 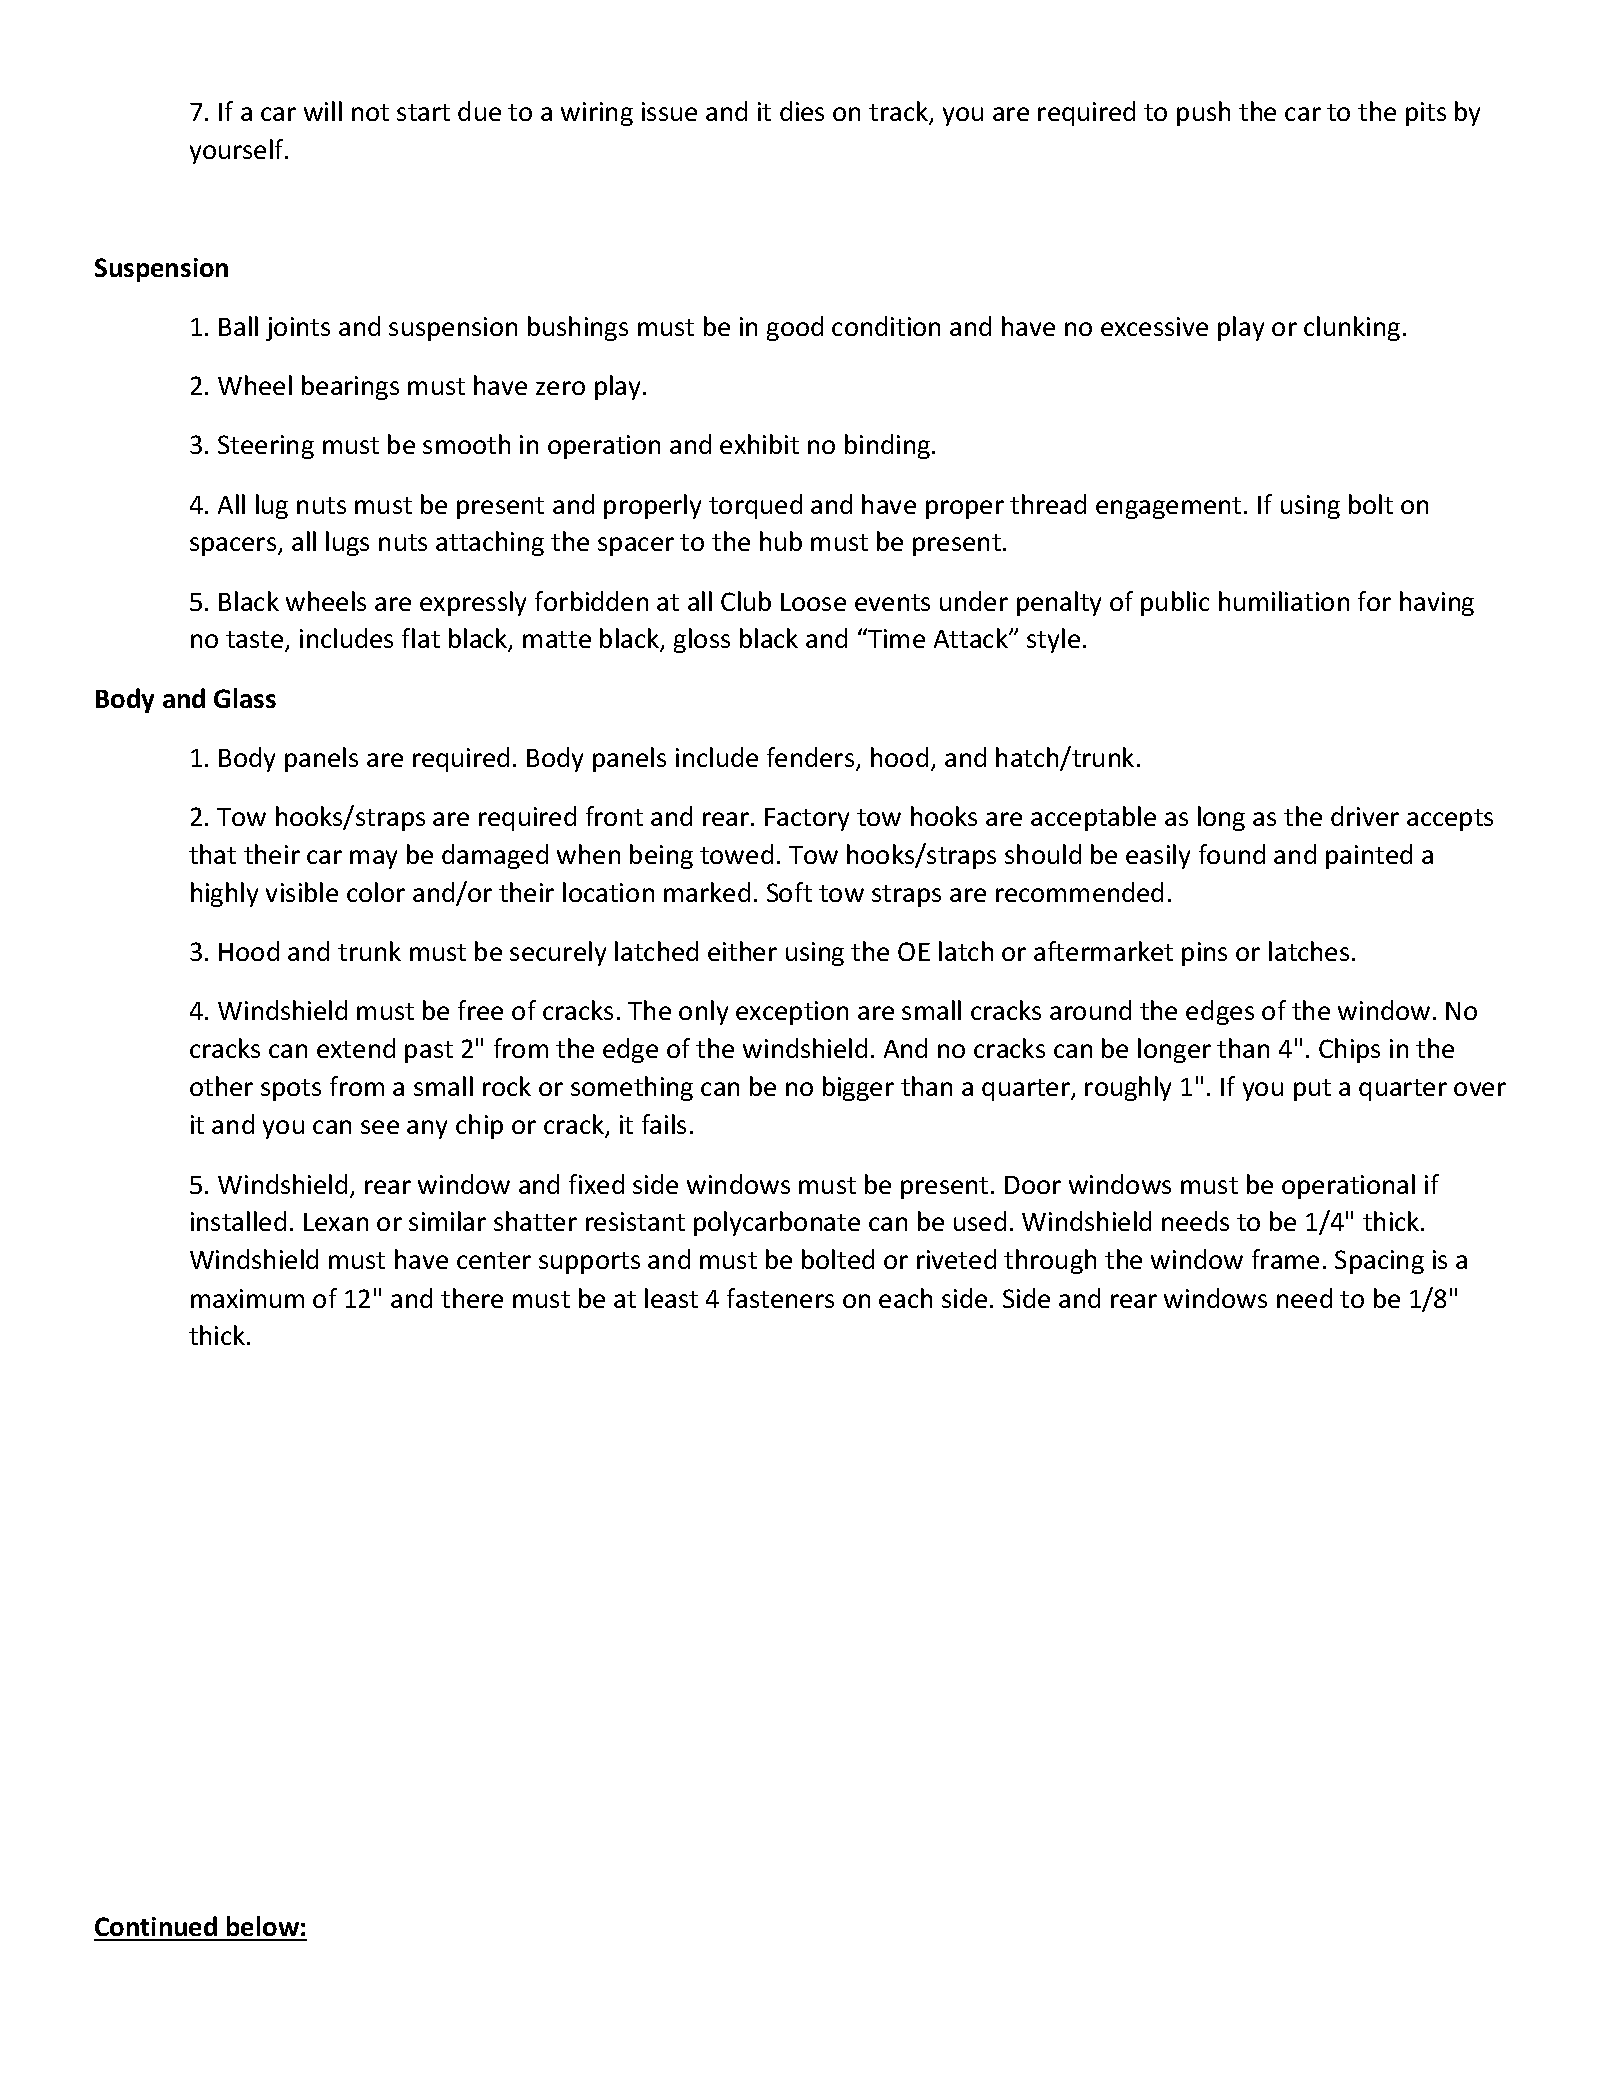 I want to click on not, so click(x=370, y=112).
